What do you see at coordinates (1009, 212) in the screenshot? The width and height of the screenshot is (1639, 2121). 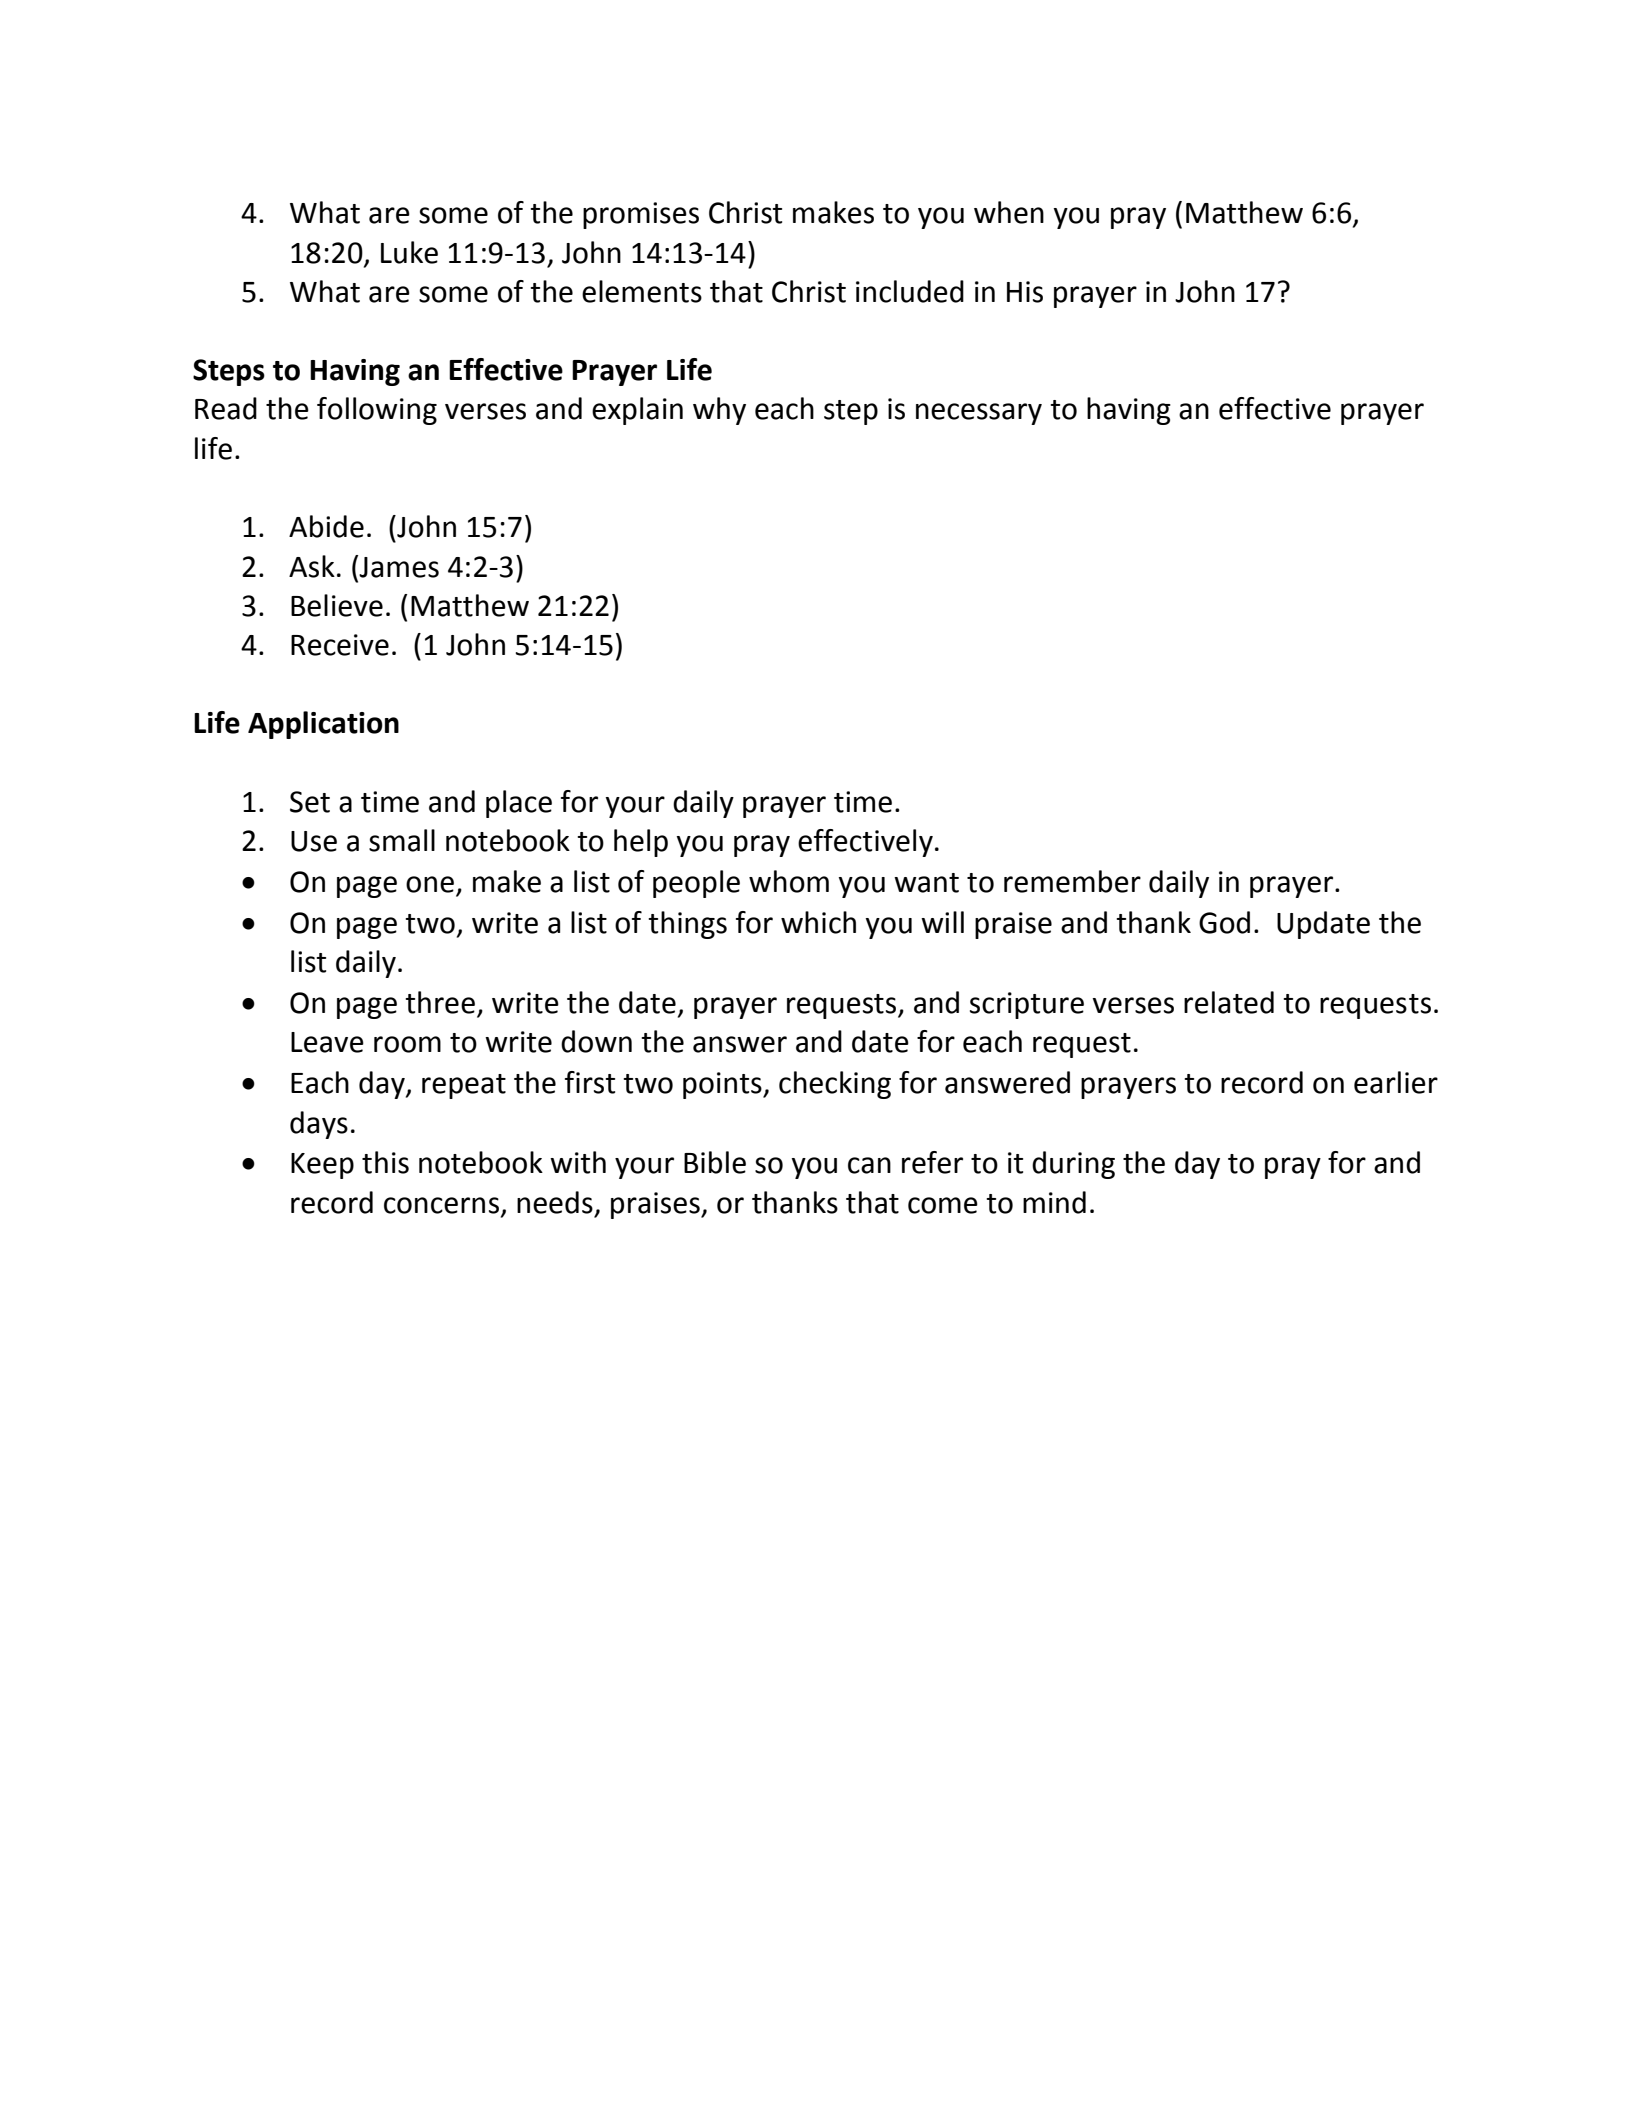 I see `when` at bounding box center [1009, 212].
